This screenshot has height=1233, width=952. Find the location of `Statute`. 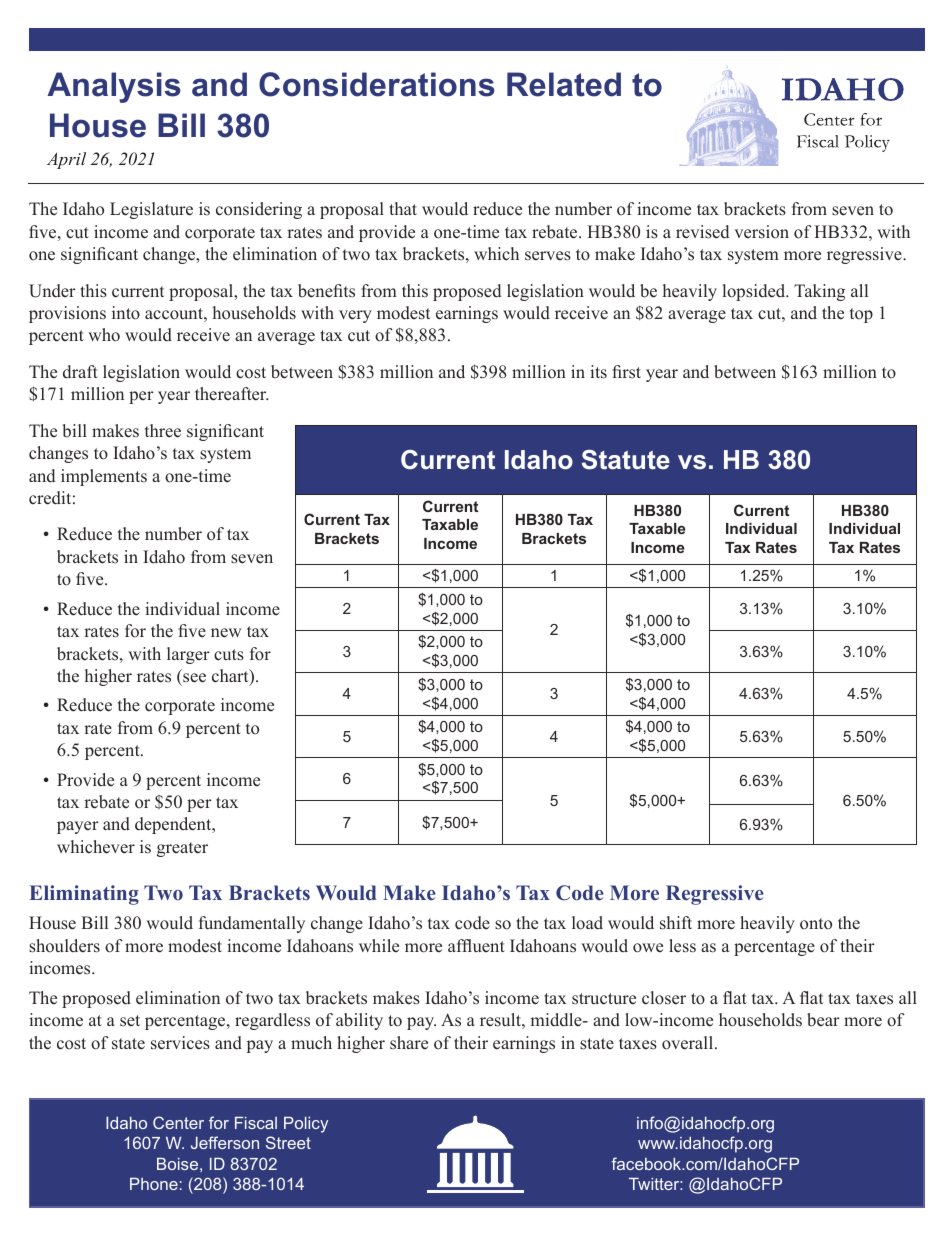

Statute is located at coordinates (626, 460).
